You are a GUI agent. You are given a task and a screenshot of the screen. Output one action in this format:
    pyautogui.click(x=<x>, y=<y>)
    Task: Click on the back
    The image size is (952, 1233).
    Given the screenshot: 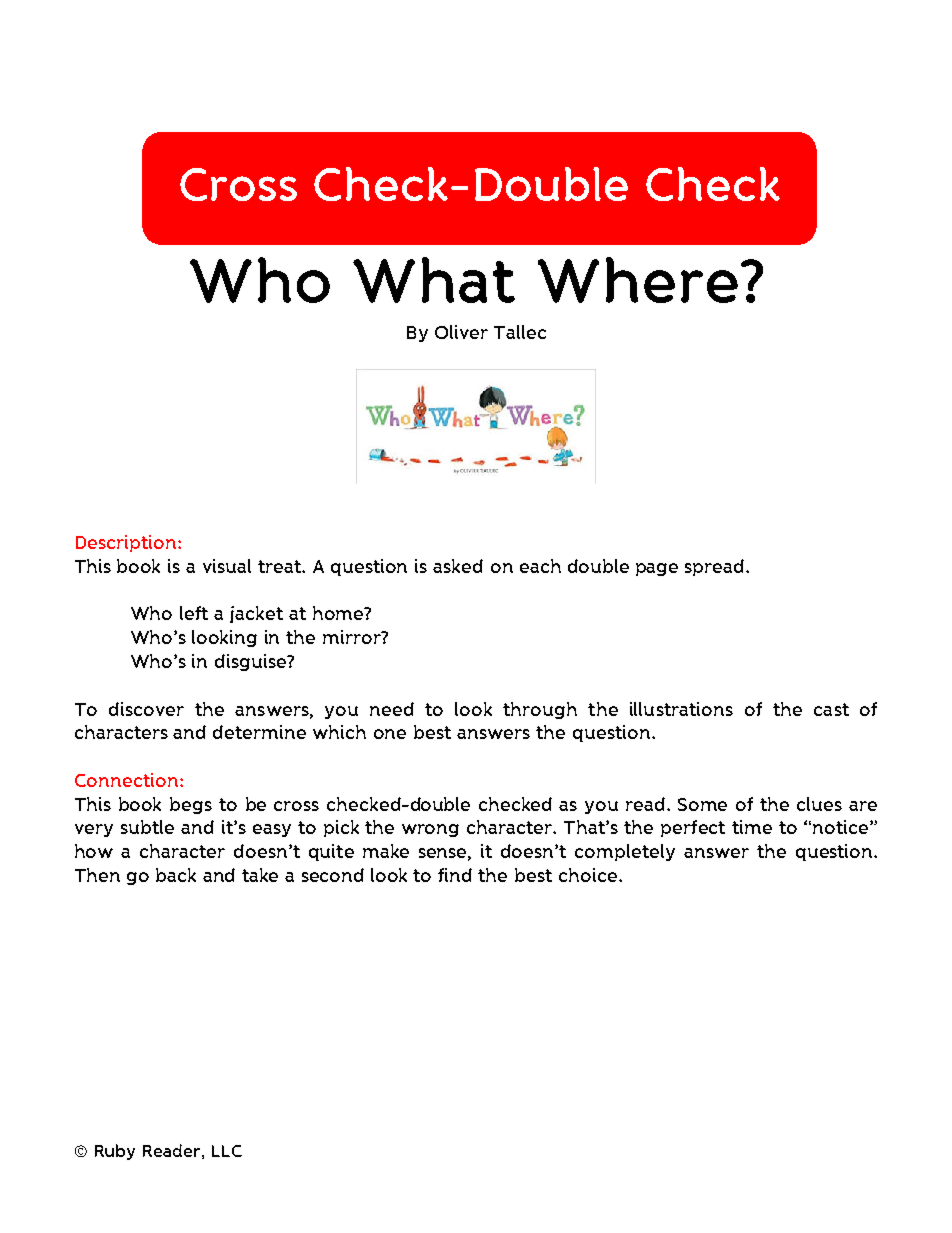 What is the action you would take?
    pyautogui.click(x=176, y=875)
